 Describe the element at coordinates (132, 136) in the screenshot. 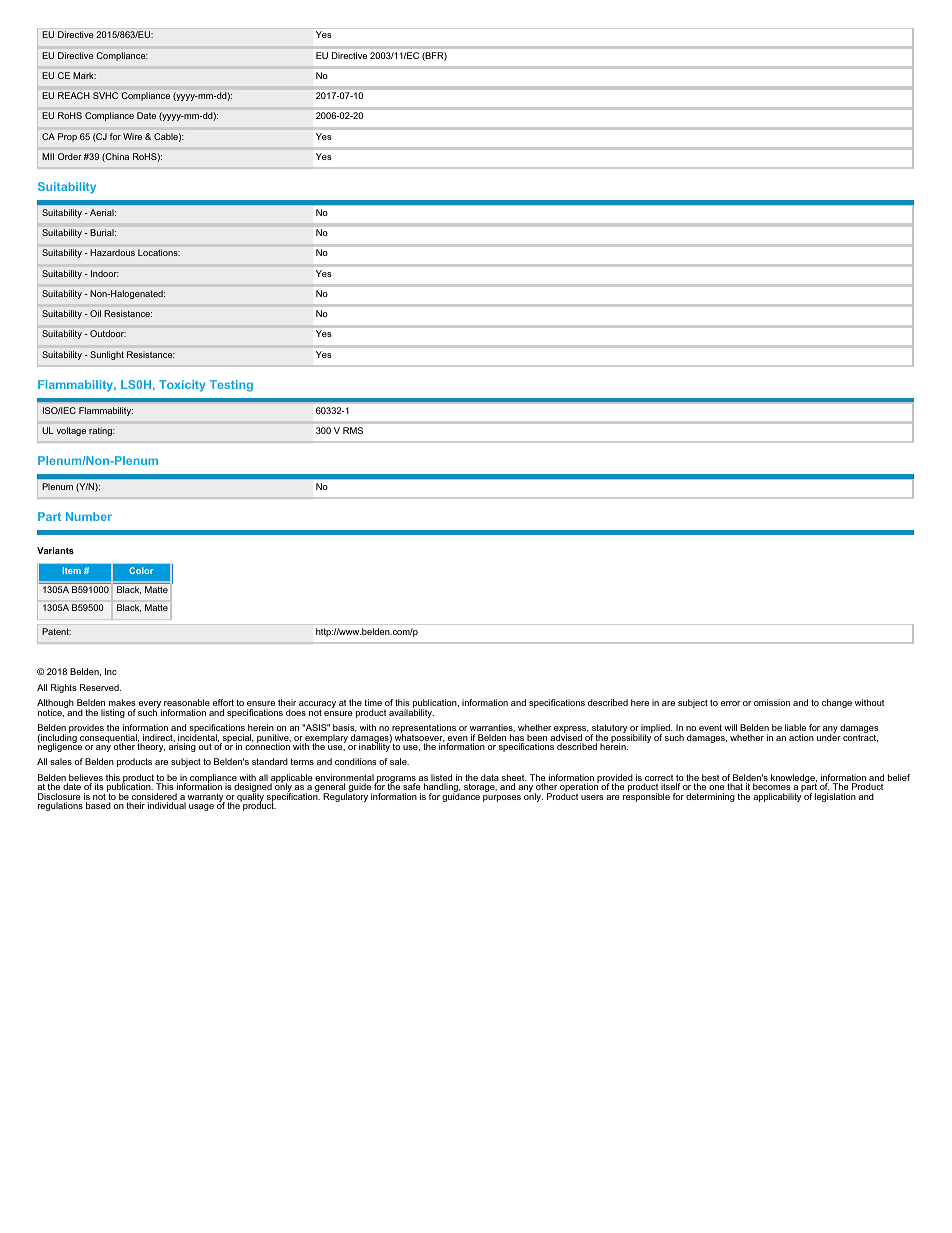

I see `Wire` at that location.
